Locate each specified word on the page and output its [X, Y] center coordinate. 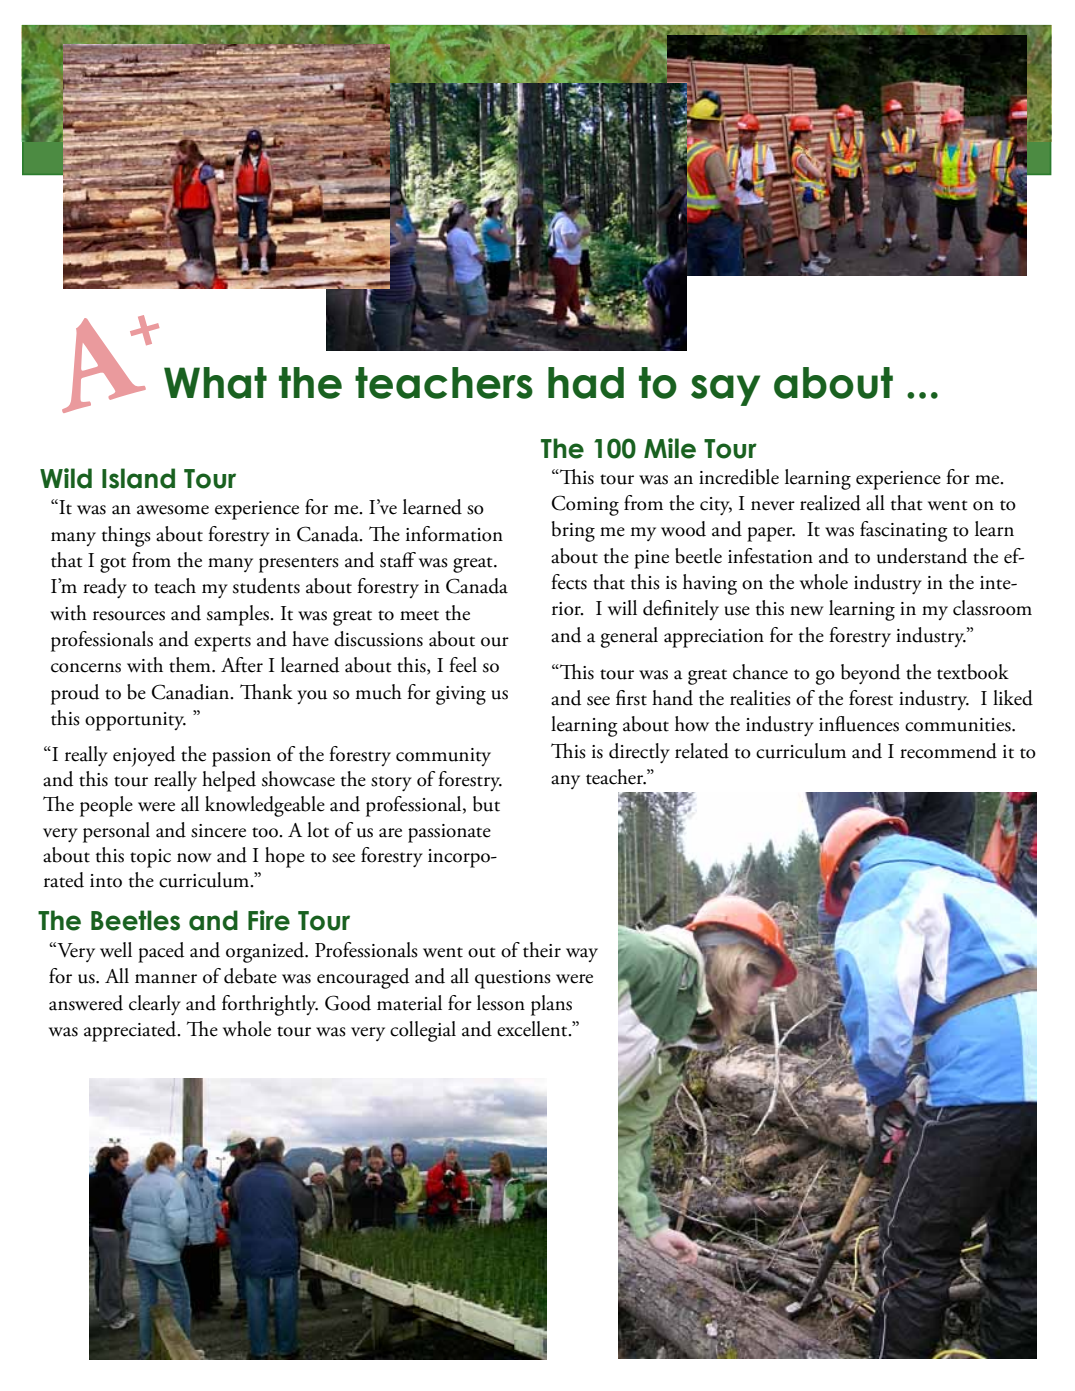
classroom [992, 608]
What [215, 383]
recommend [948, 751]
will [622, 607]
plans [551, 1005]
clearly [155, 1005]
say [725, 390]
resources [129, 616]
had [586, 383]
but [486, 804]
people [106, 806]
